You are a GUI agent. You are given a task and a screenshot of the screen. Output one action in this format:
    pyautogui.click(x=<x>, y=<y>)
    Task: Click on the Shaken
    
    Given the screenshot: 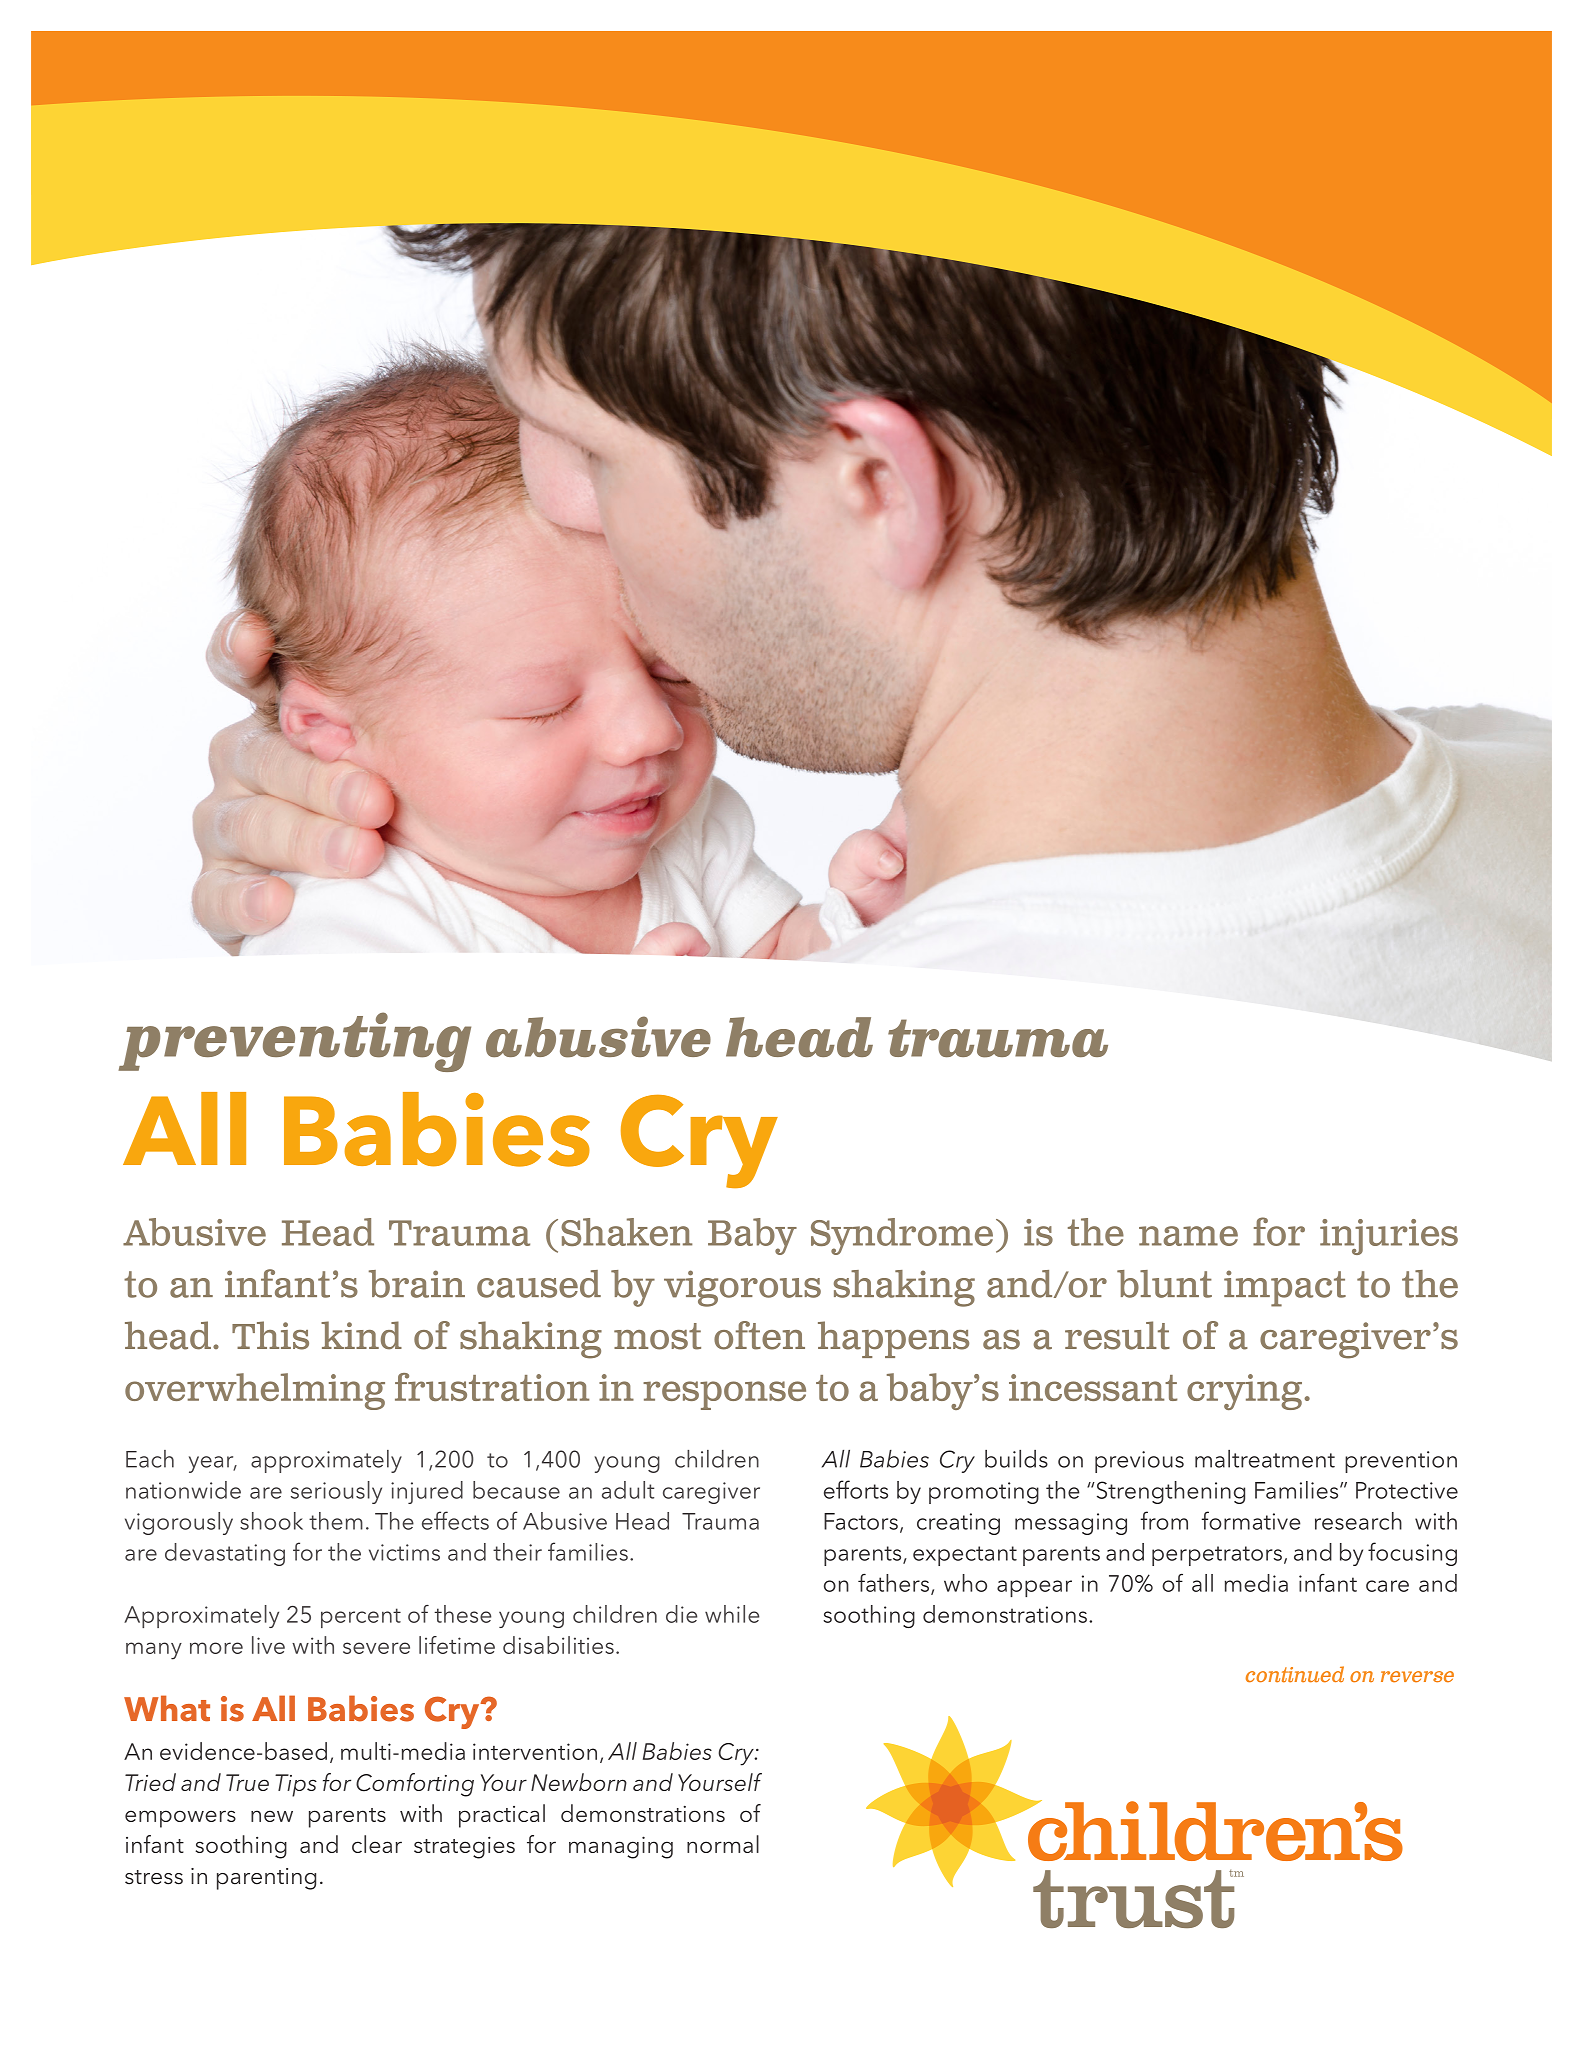 What is the action you would take?
    pyautogui.click(x=626, y=1232)
